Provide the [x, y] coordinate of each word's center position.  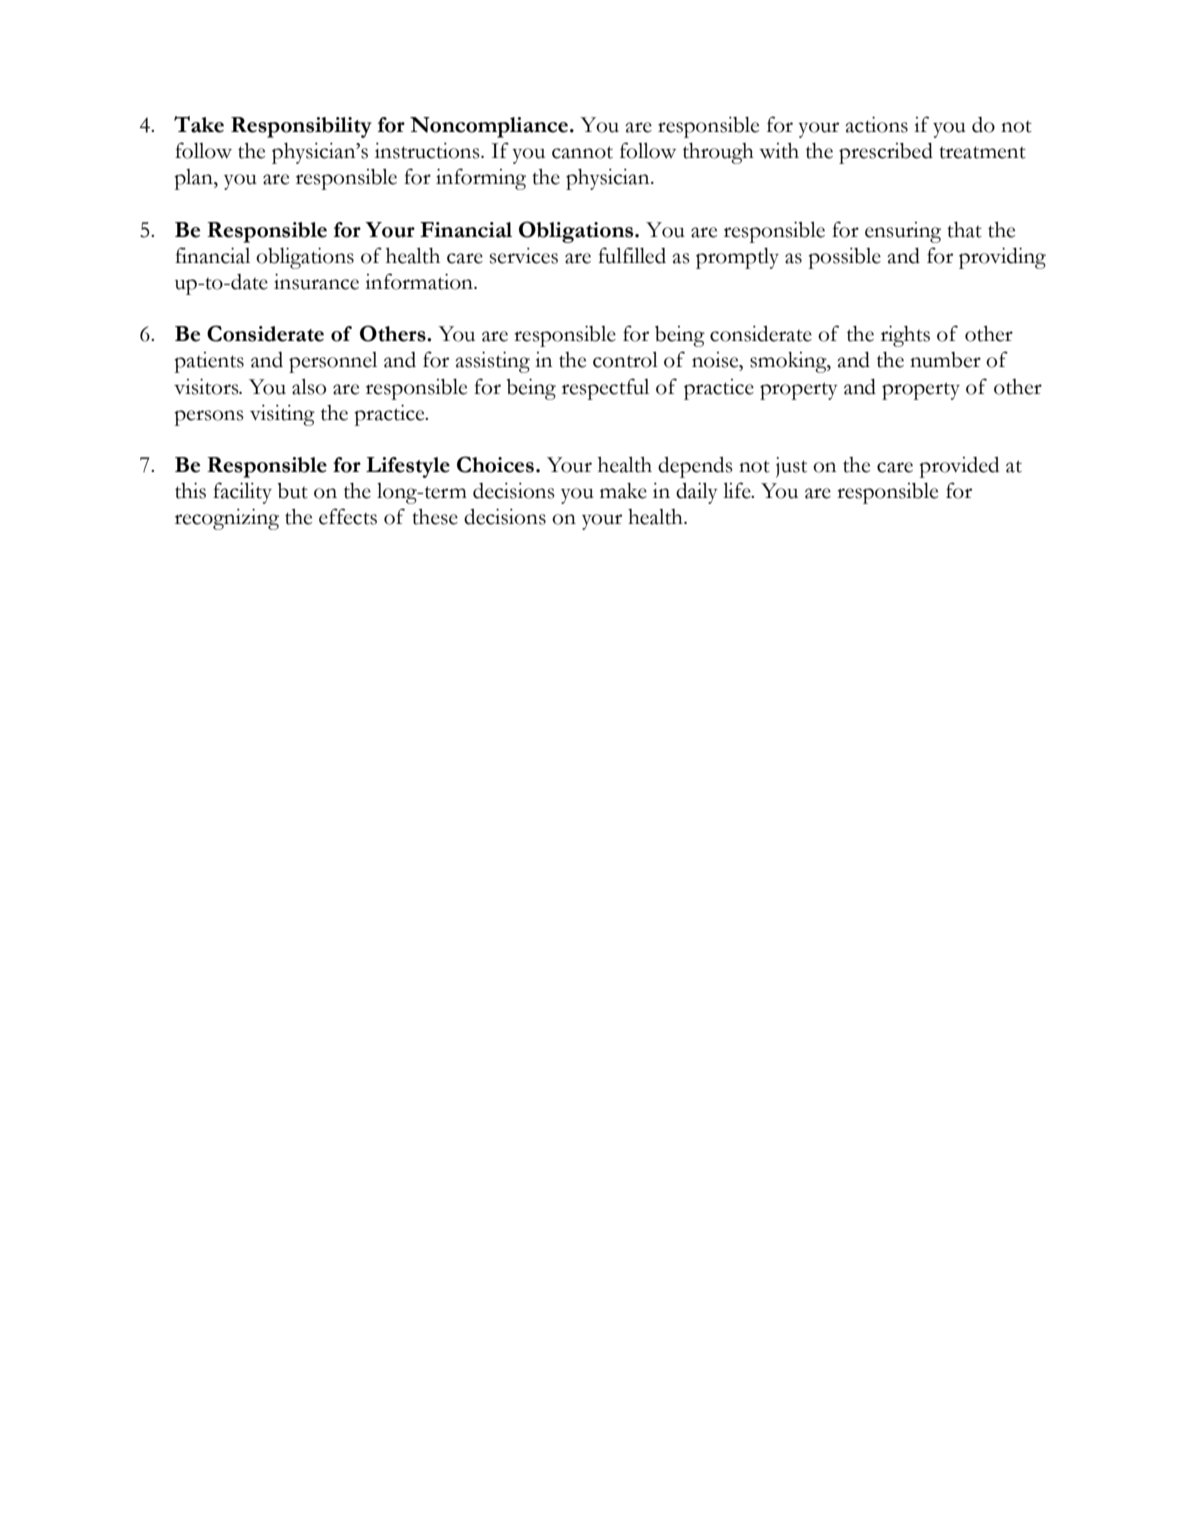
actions [876, 124]
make [623, 491]
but [293, 491]
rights [905, 336]
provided [959, 467]
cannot [582, 152]
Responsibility [301, 127]
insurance [316, 281]
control [625, 359]
